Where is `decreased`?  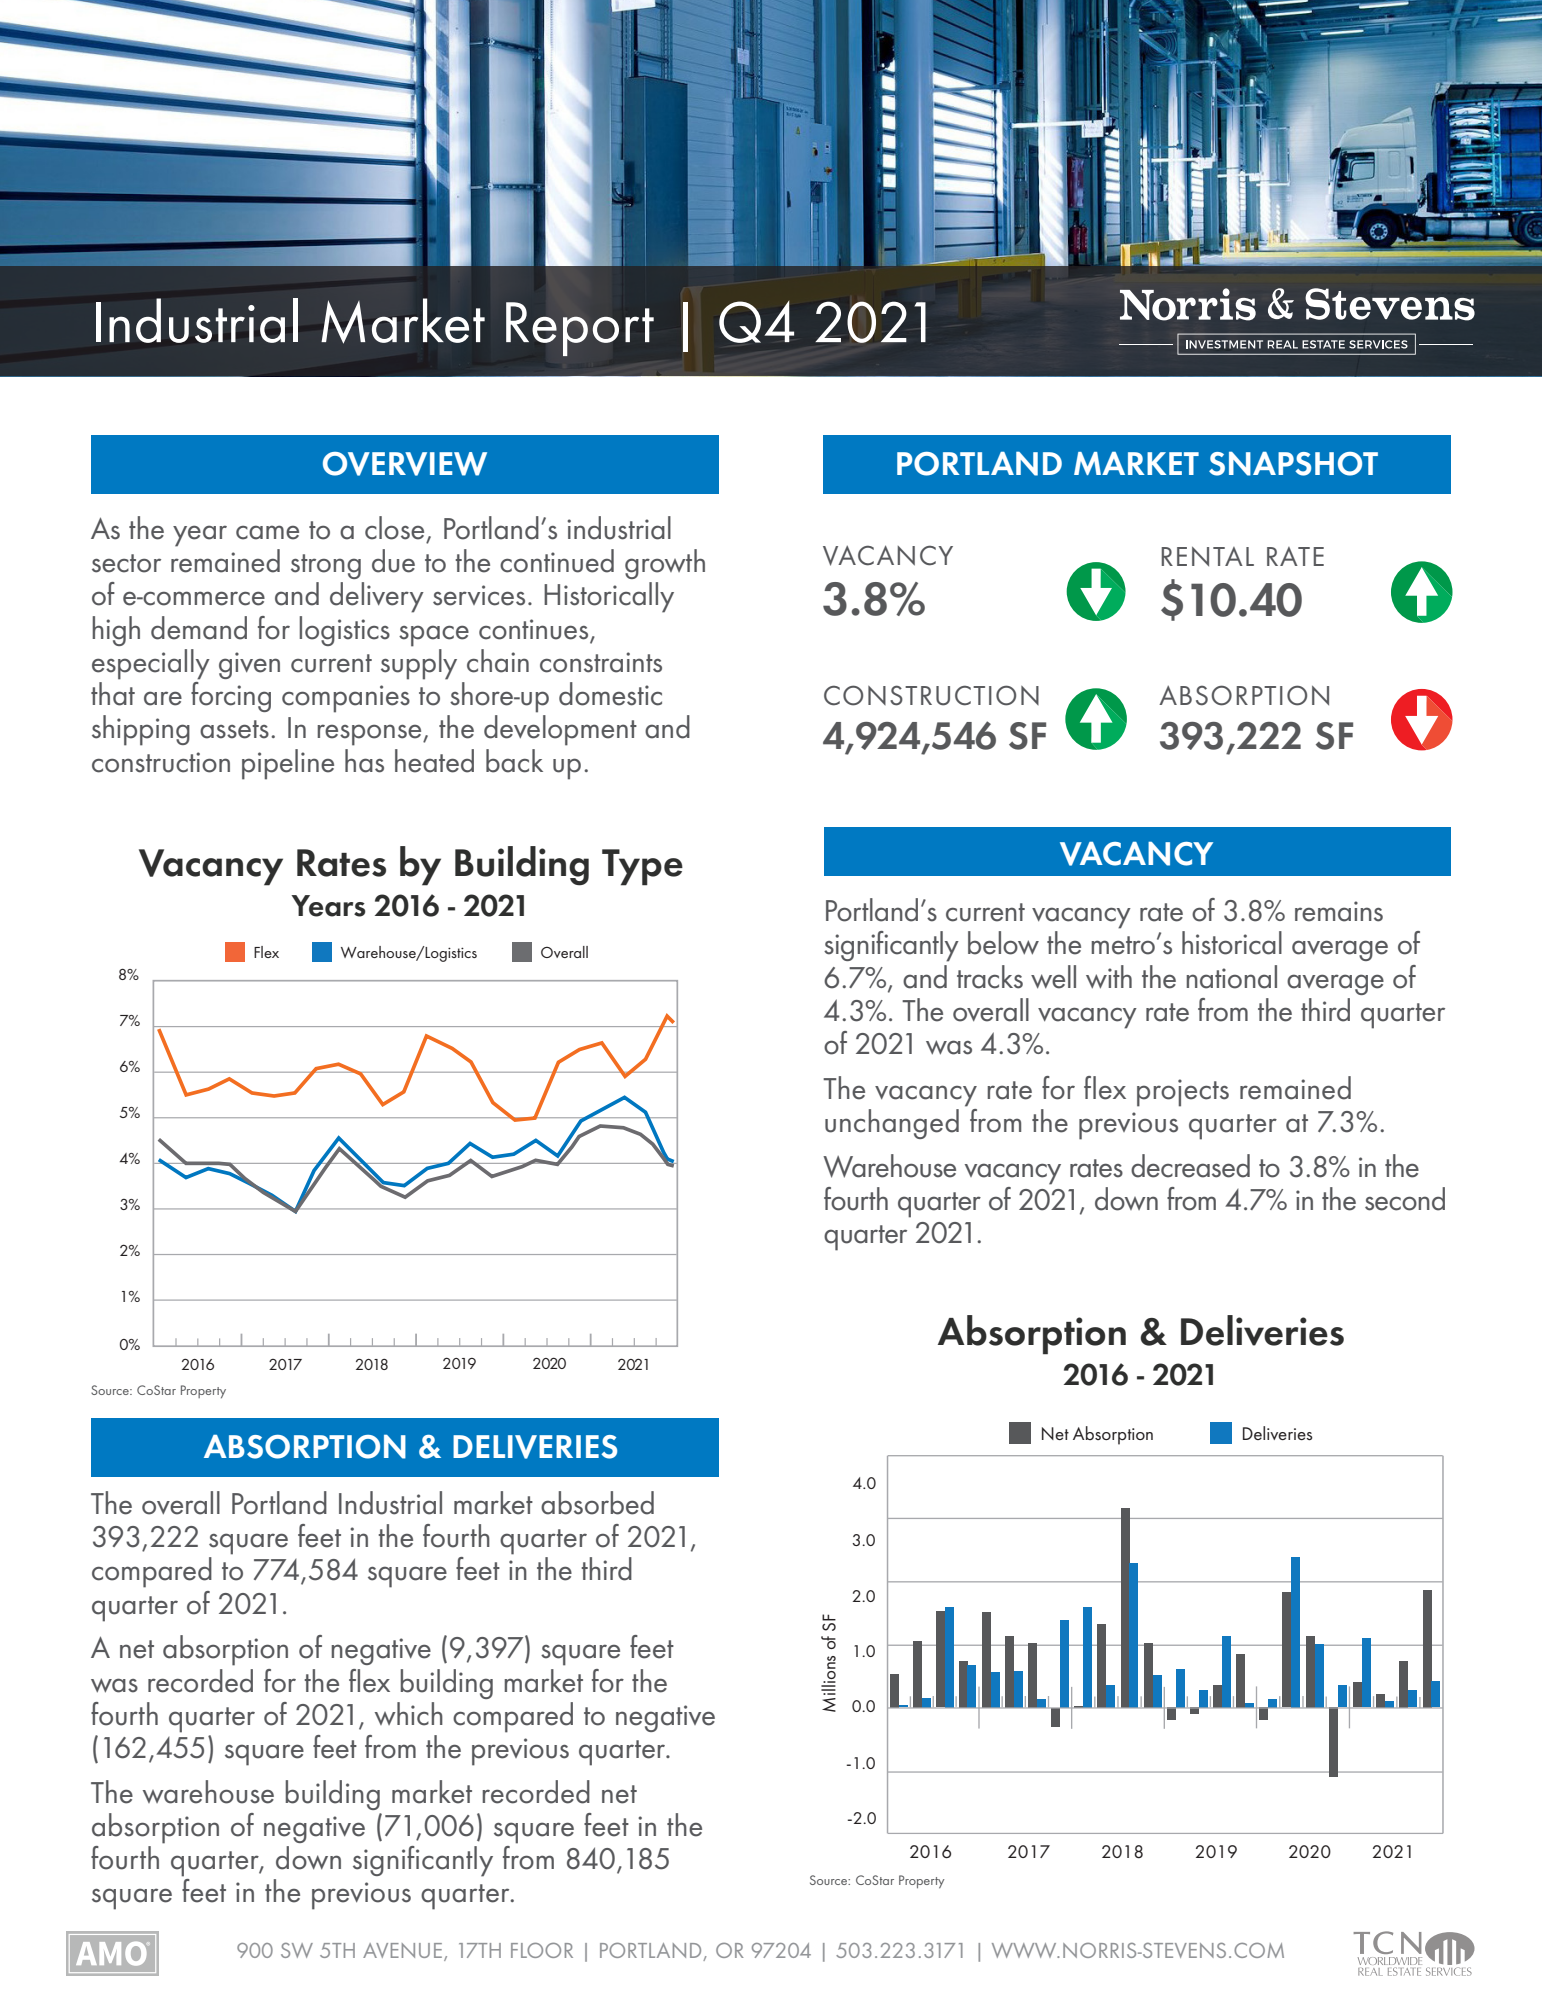
decreased is located at coordinates (1190, 1166).
